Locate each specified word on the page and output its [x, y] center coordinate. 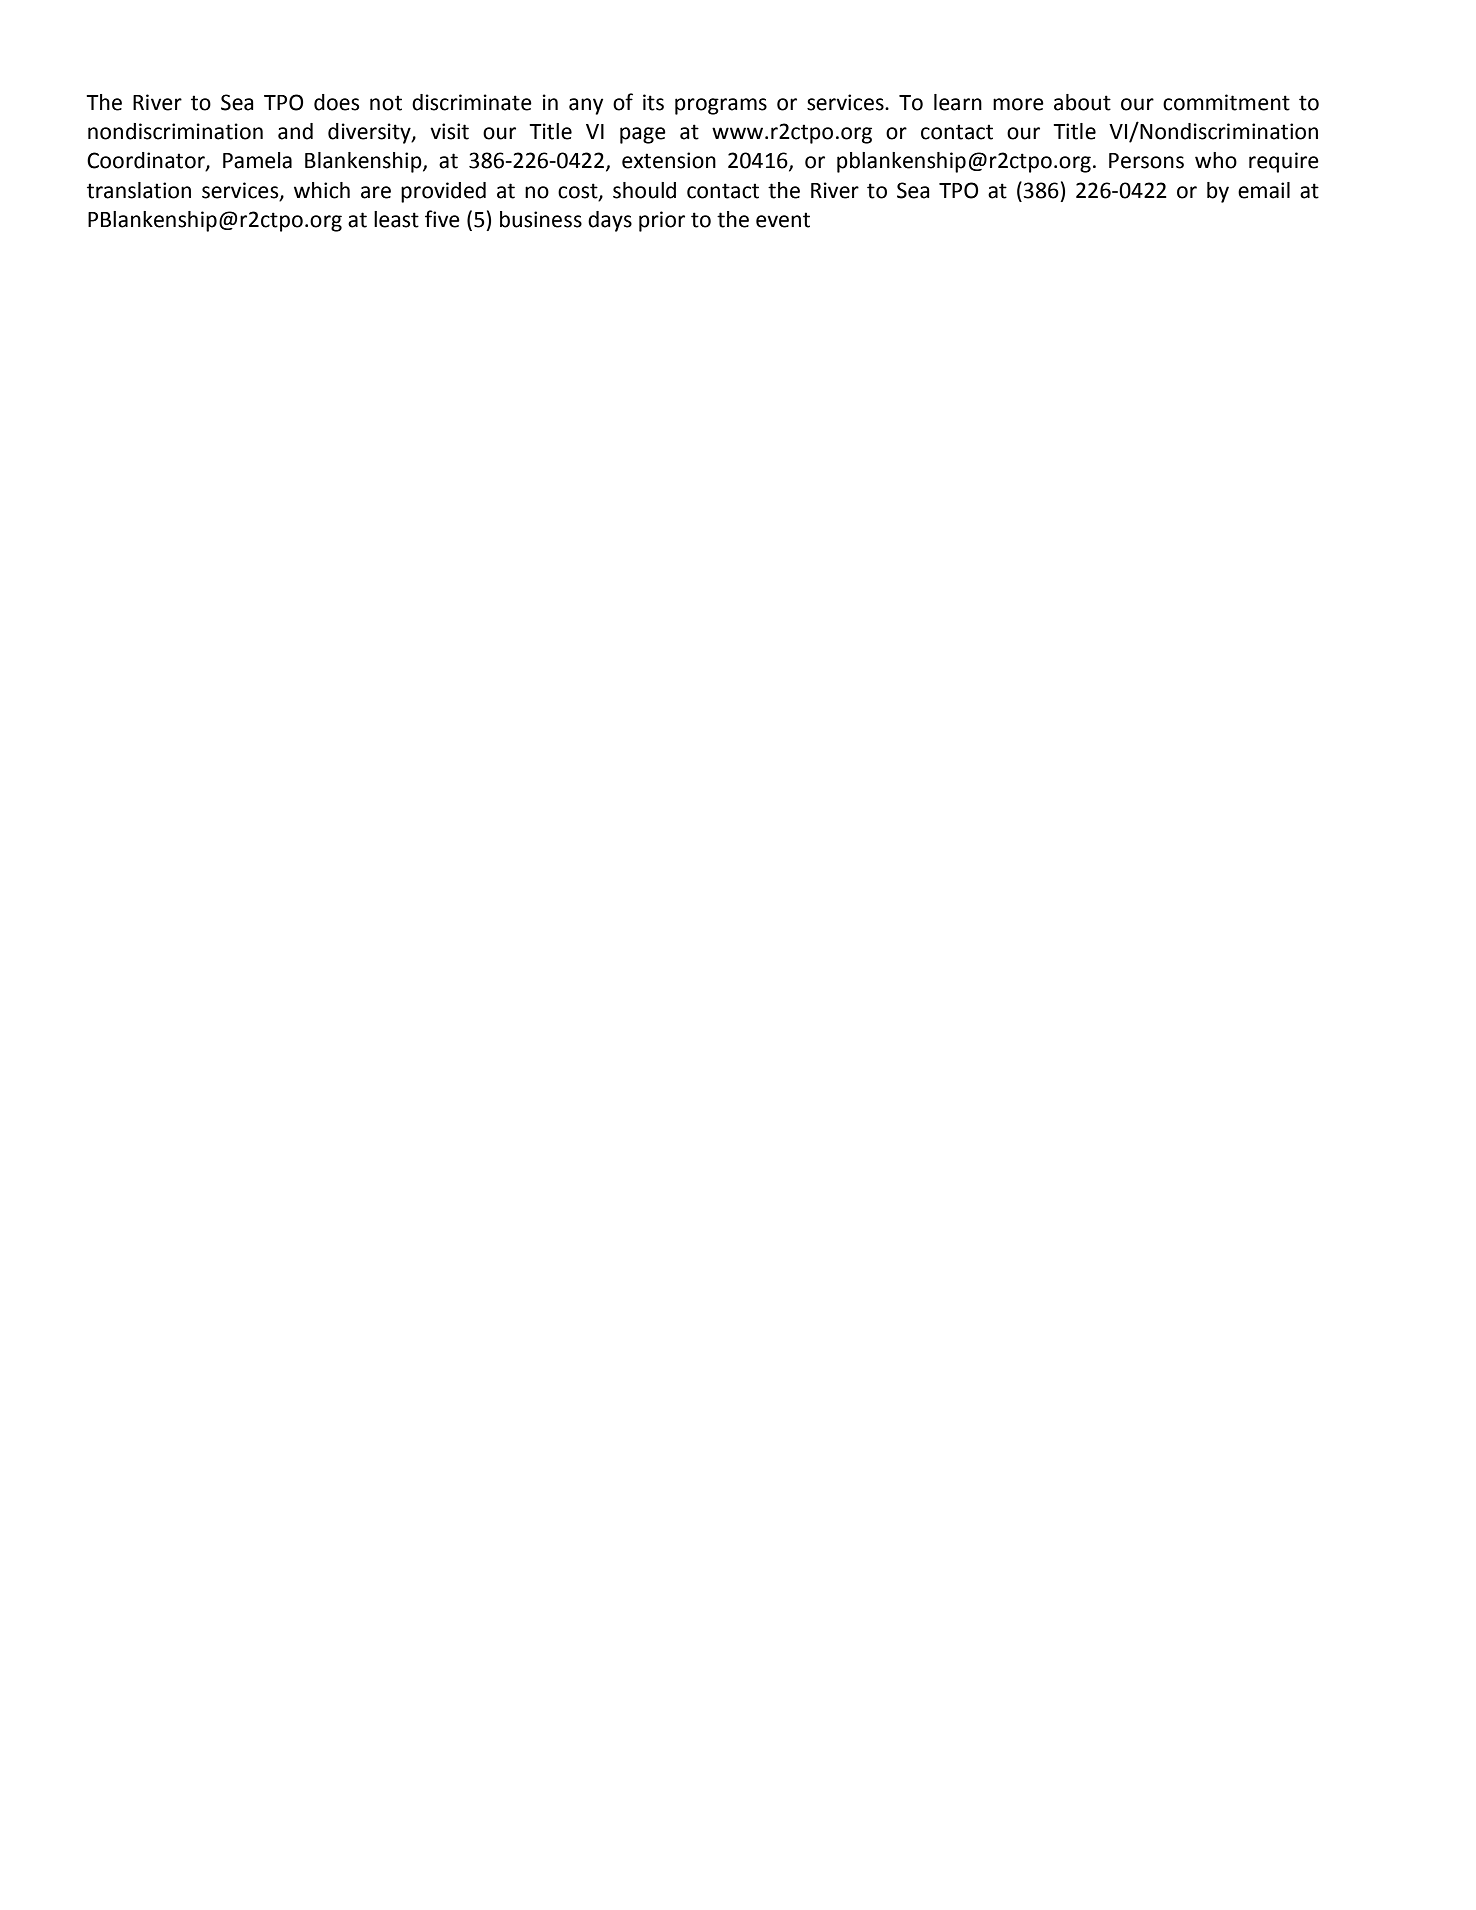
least [396, 219]
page [643, 135]
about [1082, 102]
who [1216, 160]
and [295, 131]
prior [662, 221]
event [783, 220]
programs [721, 106]
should [644, 190]
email [1264, 190]
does [336, 102]
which [322, 190]
